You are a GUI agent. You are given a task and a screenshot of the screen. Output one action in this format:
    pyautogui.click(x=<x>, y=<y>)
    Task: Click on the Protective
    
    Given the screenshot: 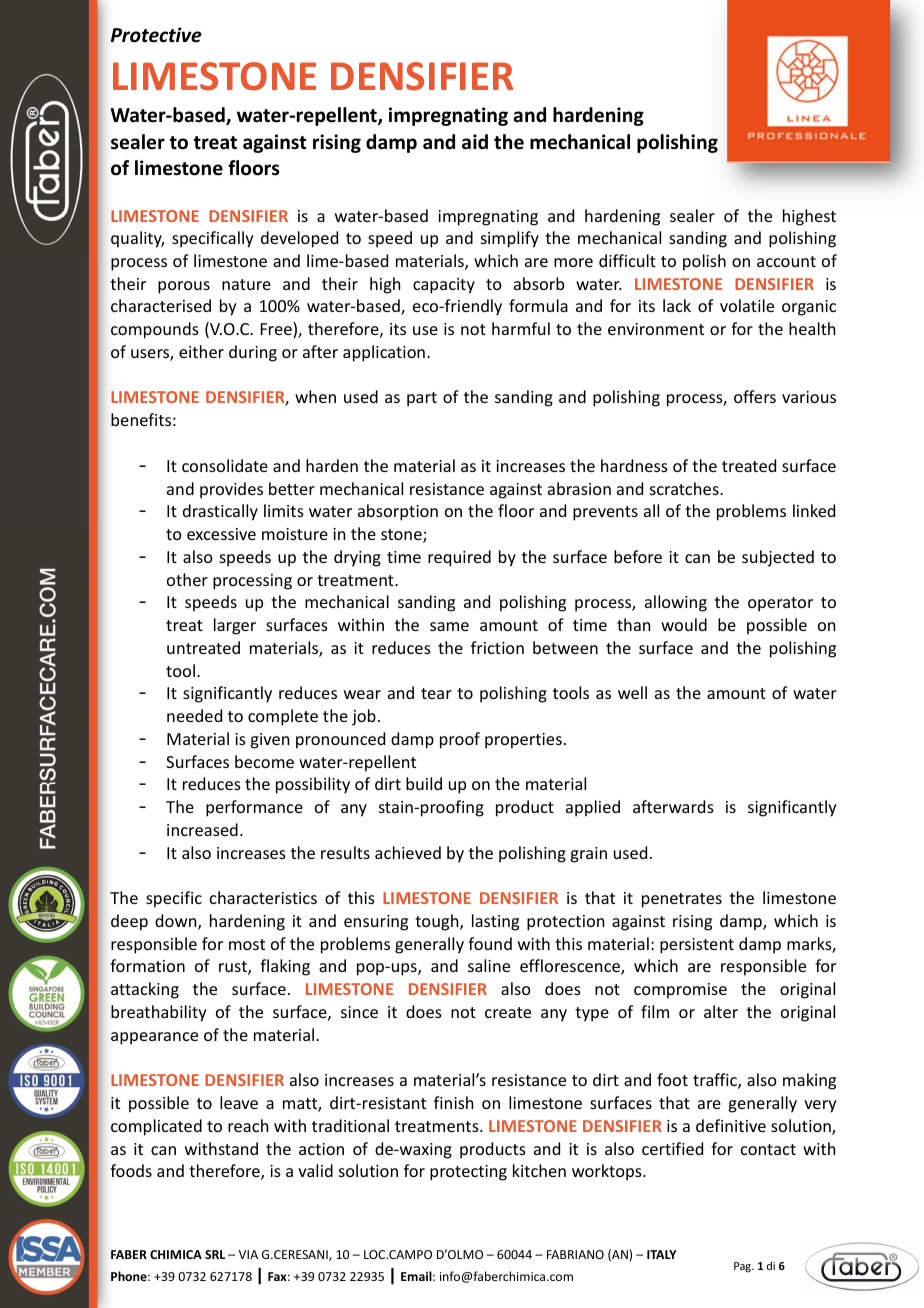 What is the action you would take?
    pyautogui.click(x=156, y=35)
